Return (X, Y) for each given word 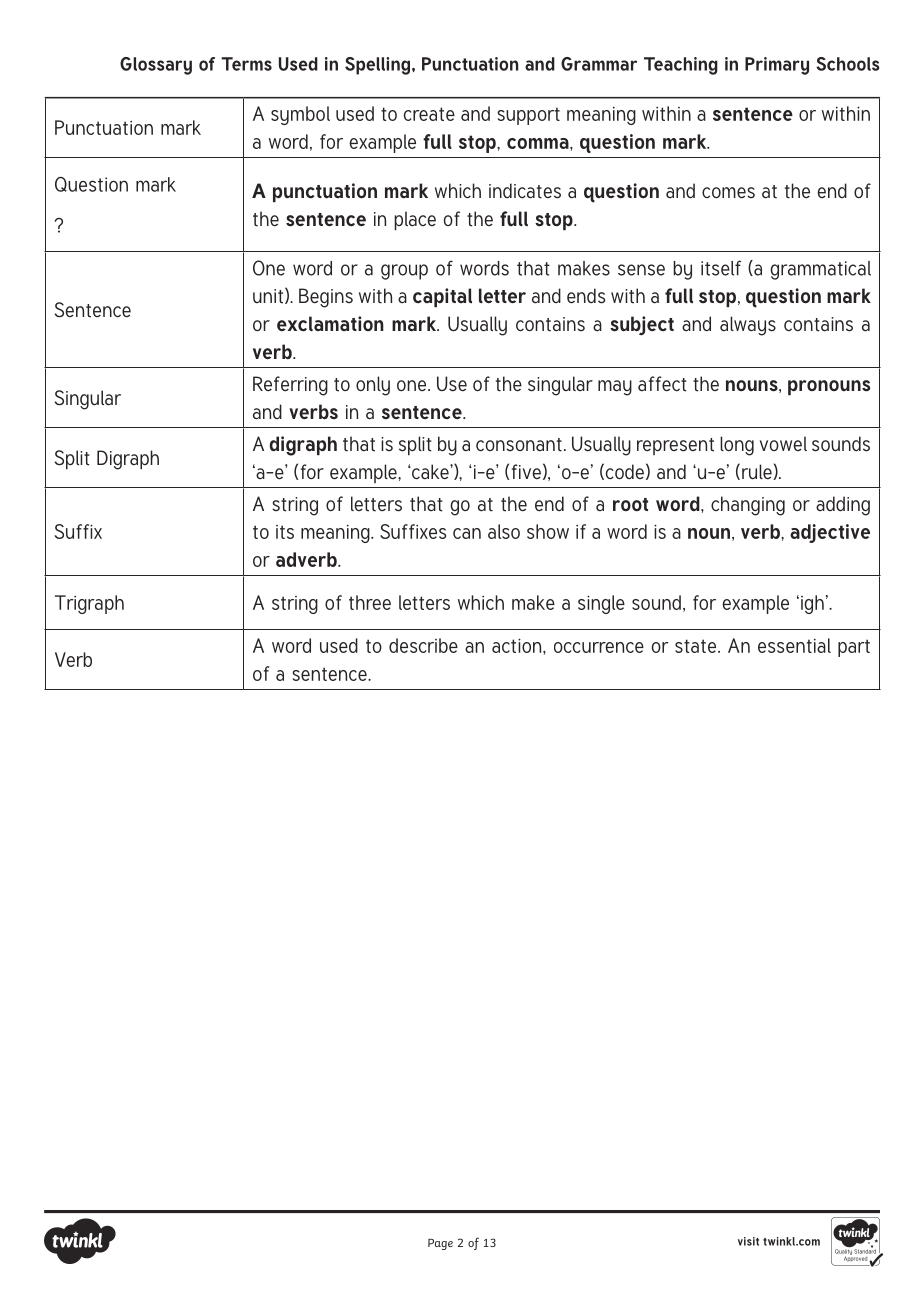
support (528, 116)
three (370, 602)
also (504, 531)
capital (442, 297)
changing (748, 506)
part (854, 648)
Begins (326, 298)
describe (423, 645)
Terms (246, 64)
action (518, 645)
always (748, 326)
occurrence (599, 647)
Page (440, 1244)
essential (794, 645)
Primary (777, 66)
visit (748, 1241)
